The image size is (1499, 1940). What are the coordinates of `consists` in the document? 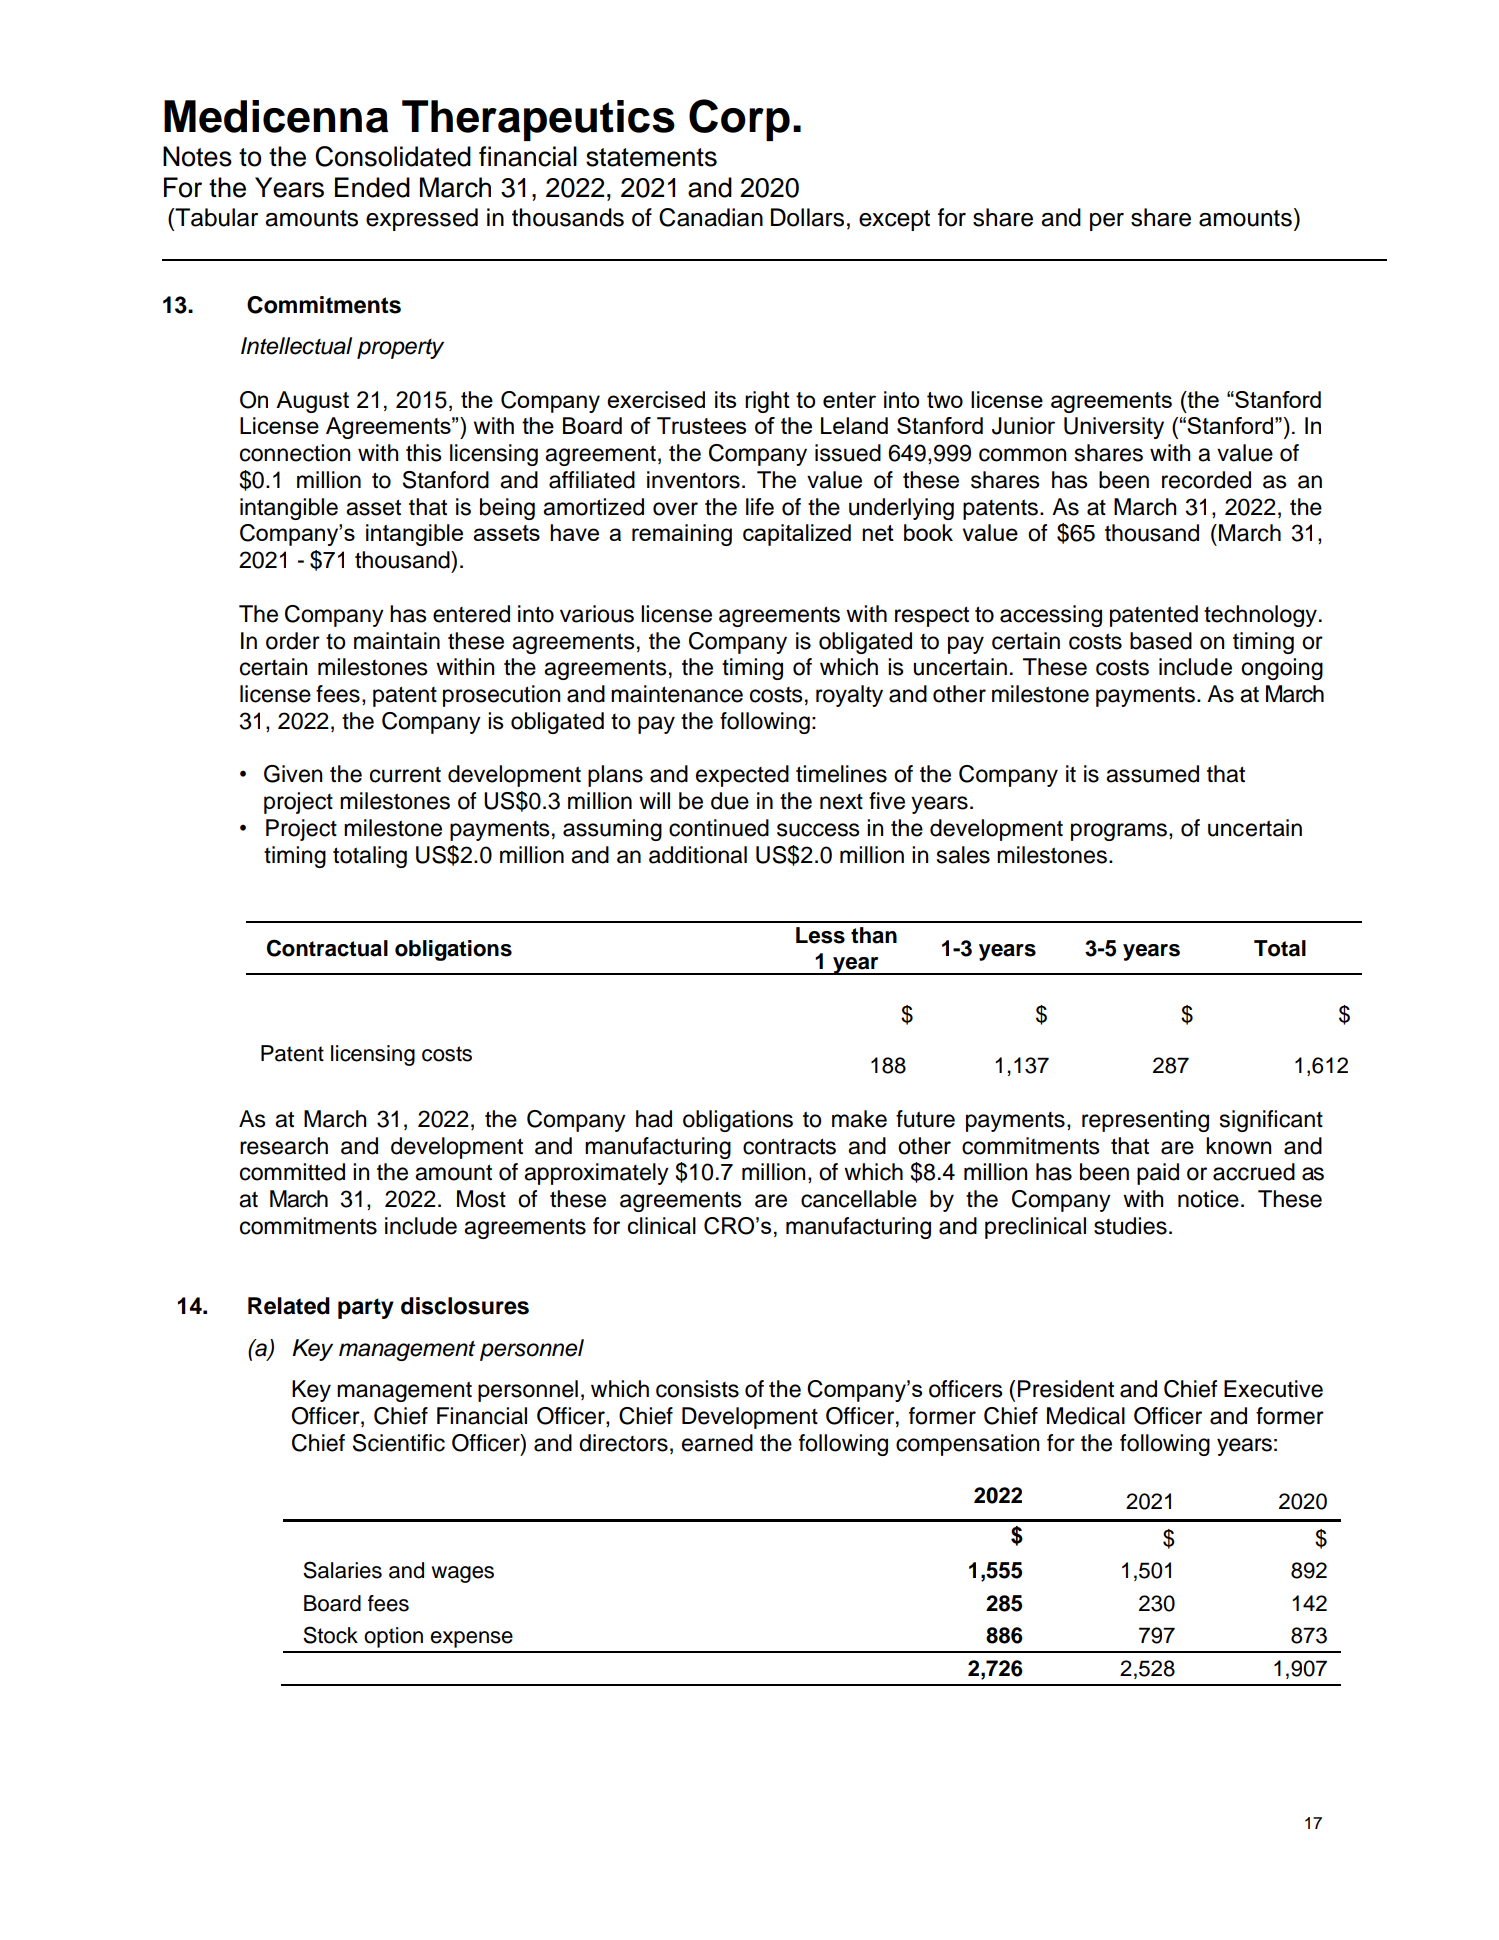 It's located at (697, 1389).
